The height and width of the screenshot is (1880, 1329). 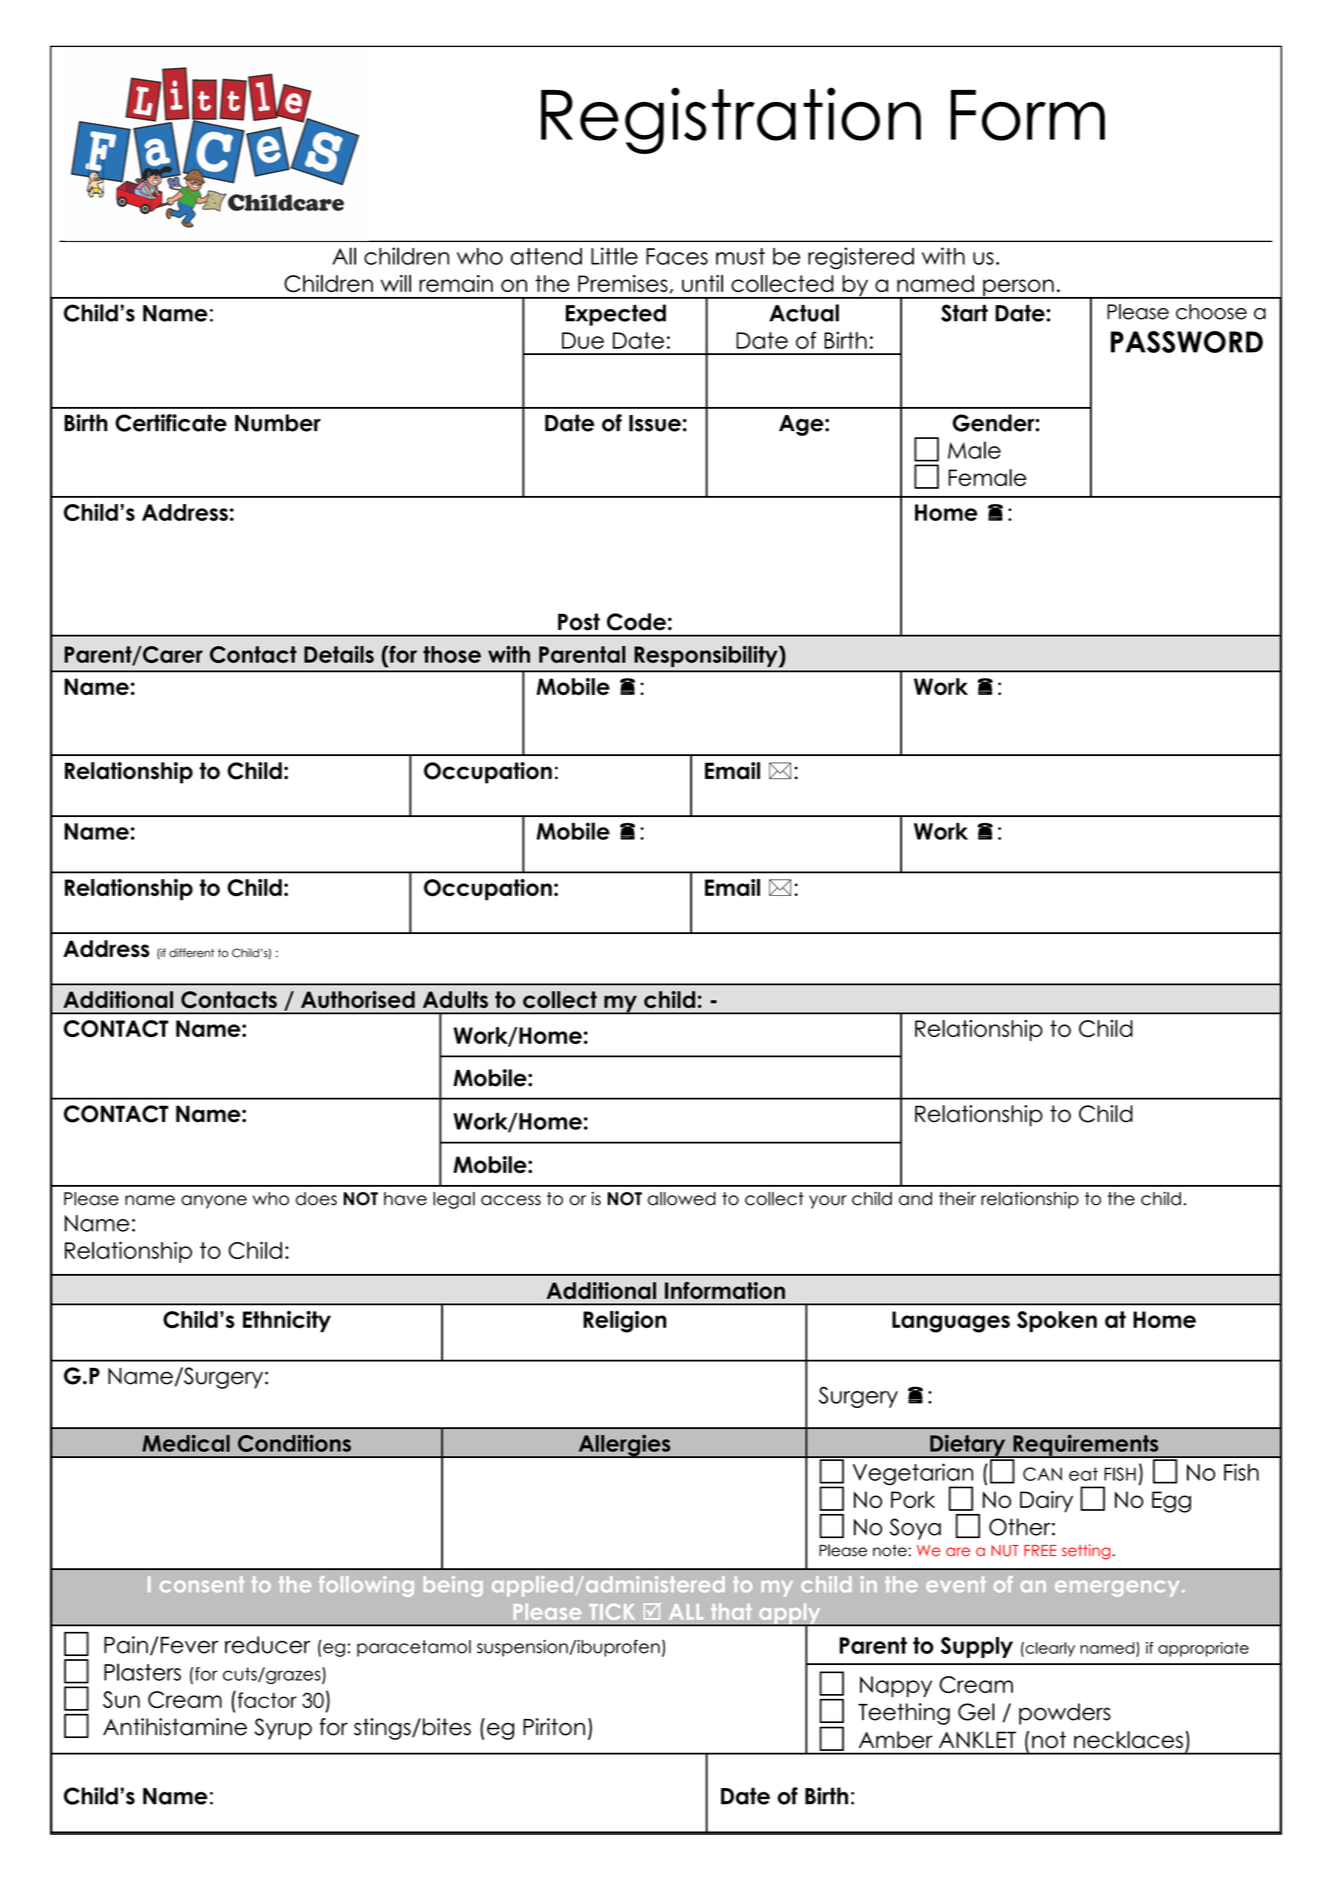 I want to click on different, so click(x=191, y=953).
